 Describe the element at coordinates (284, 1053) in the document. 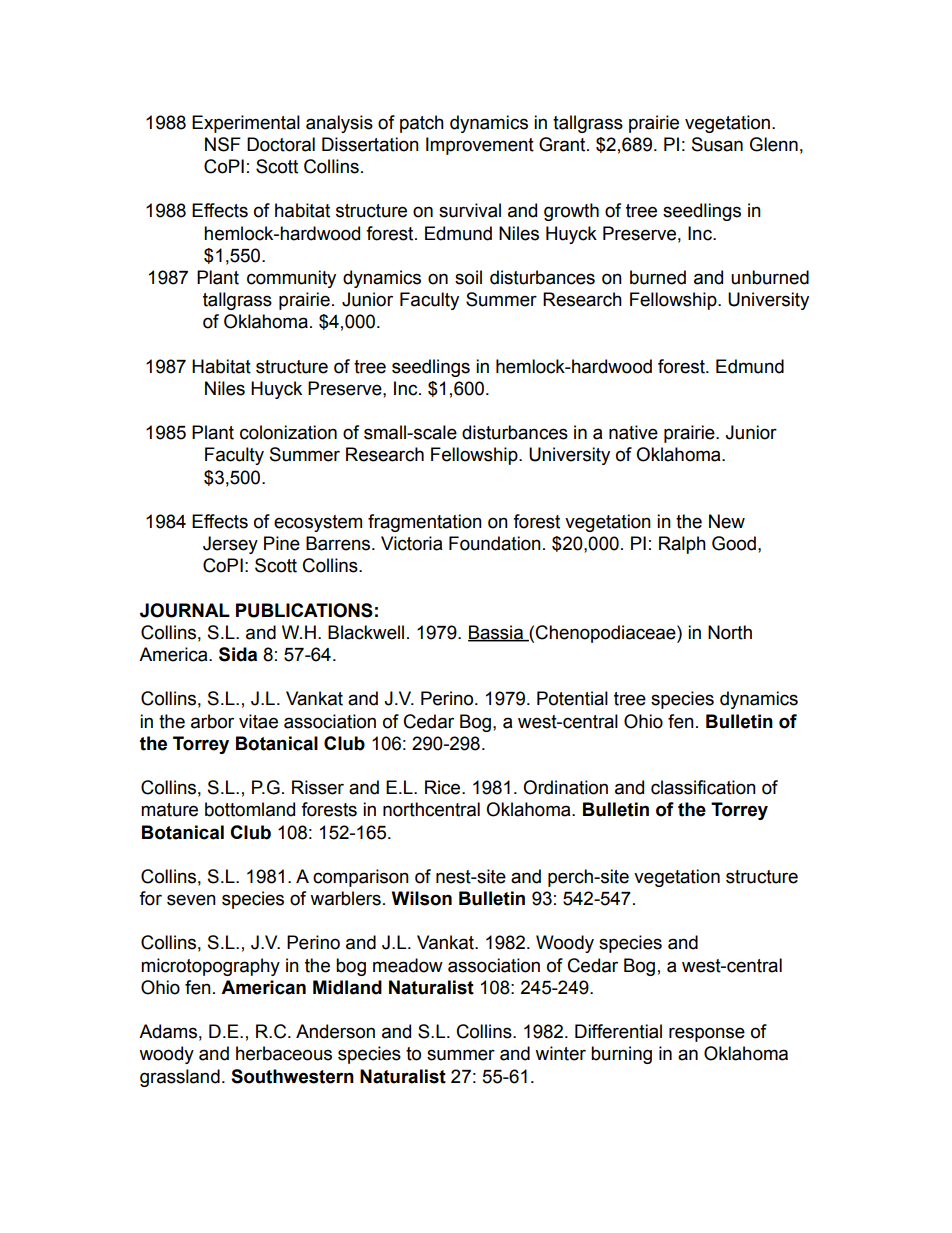

I see `herbaceous` at that location.
